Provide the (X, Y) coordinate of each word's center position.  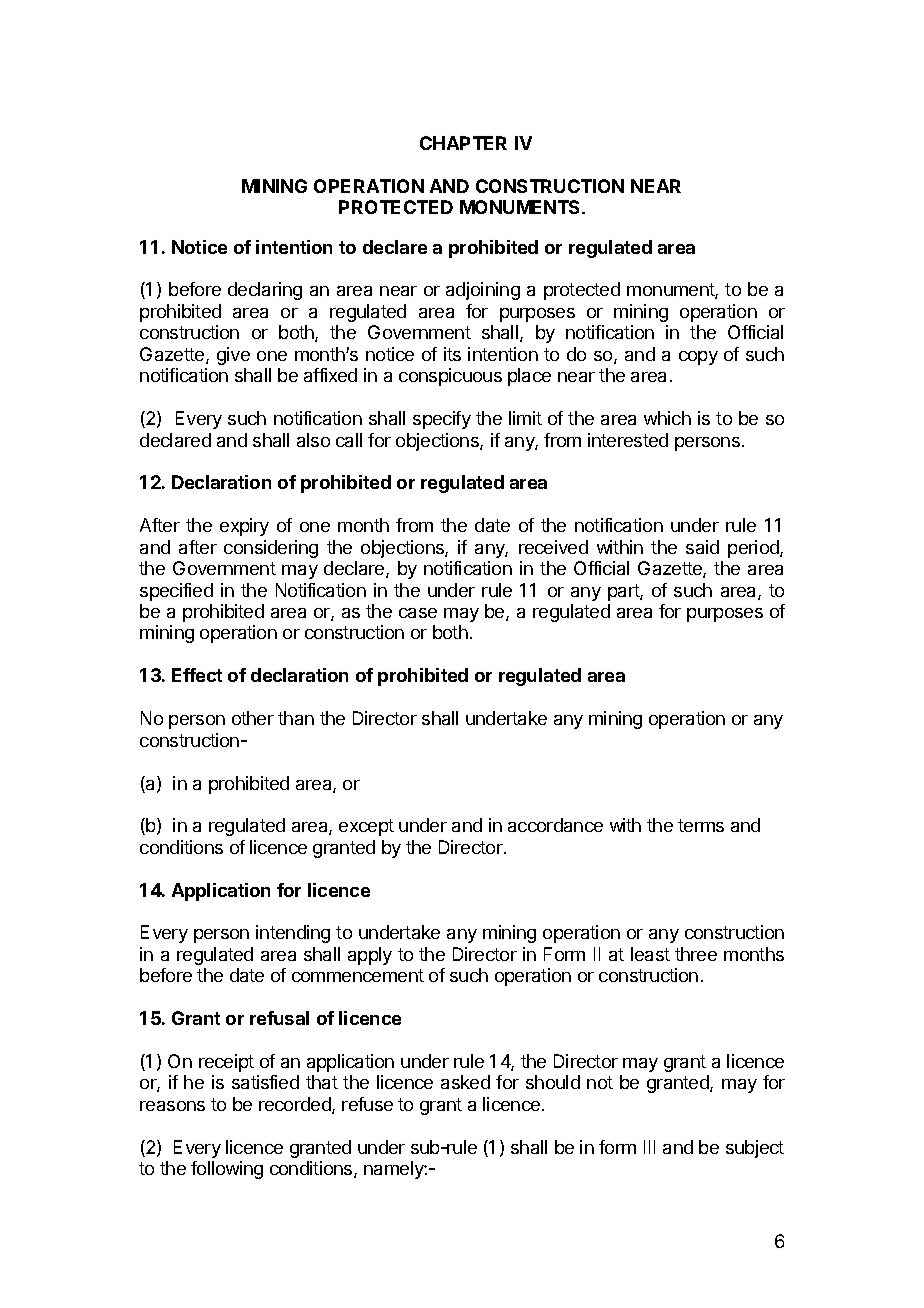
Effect (197, 675)
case (418, 613)
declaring (265, 291)
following (227, 1170)
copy (698, 358)
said (702, 547)
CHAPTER (463, 143)
